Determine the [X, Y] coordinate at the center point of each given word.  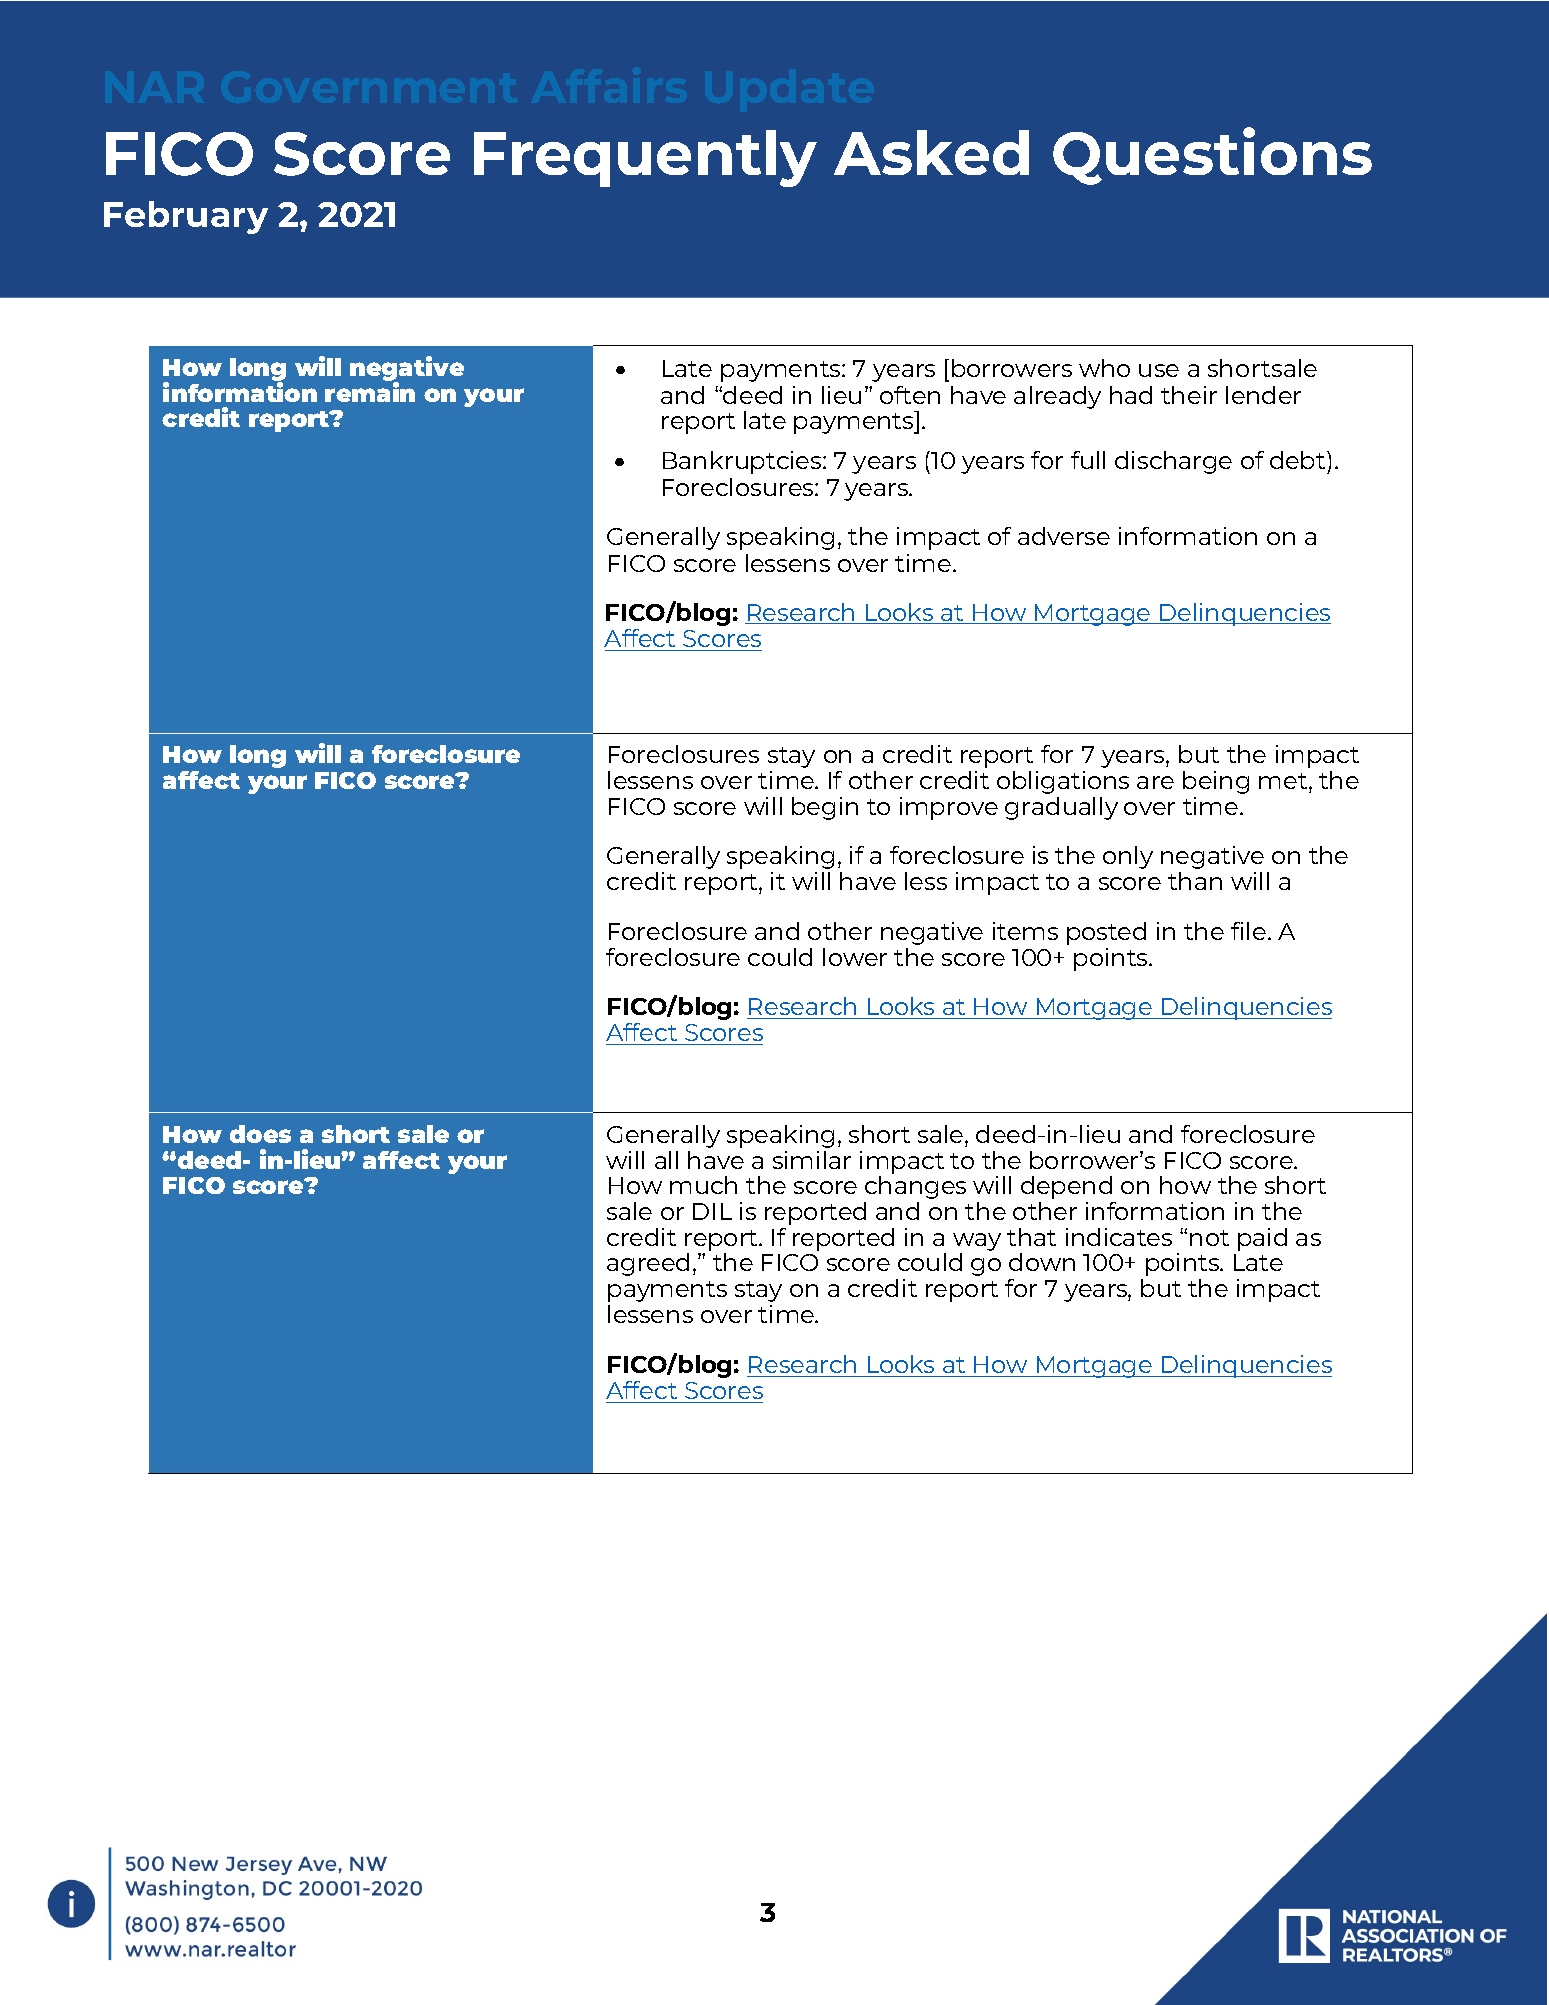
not [1209, 1238]
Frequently [645, 158]
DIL [712, 1211]
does [260, 1134]
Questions [1212, 156]
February [186, 217]
